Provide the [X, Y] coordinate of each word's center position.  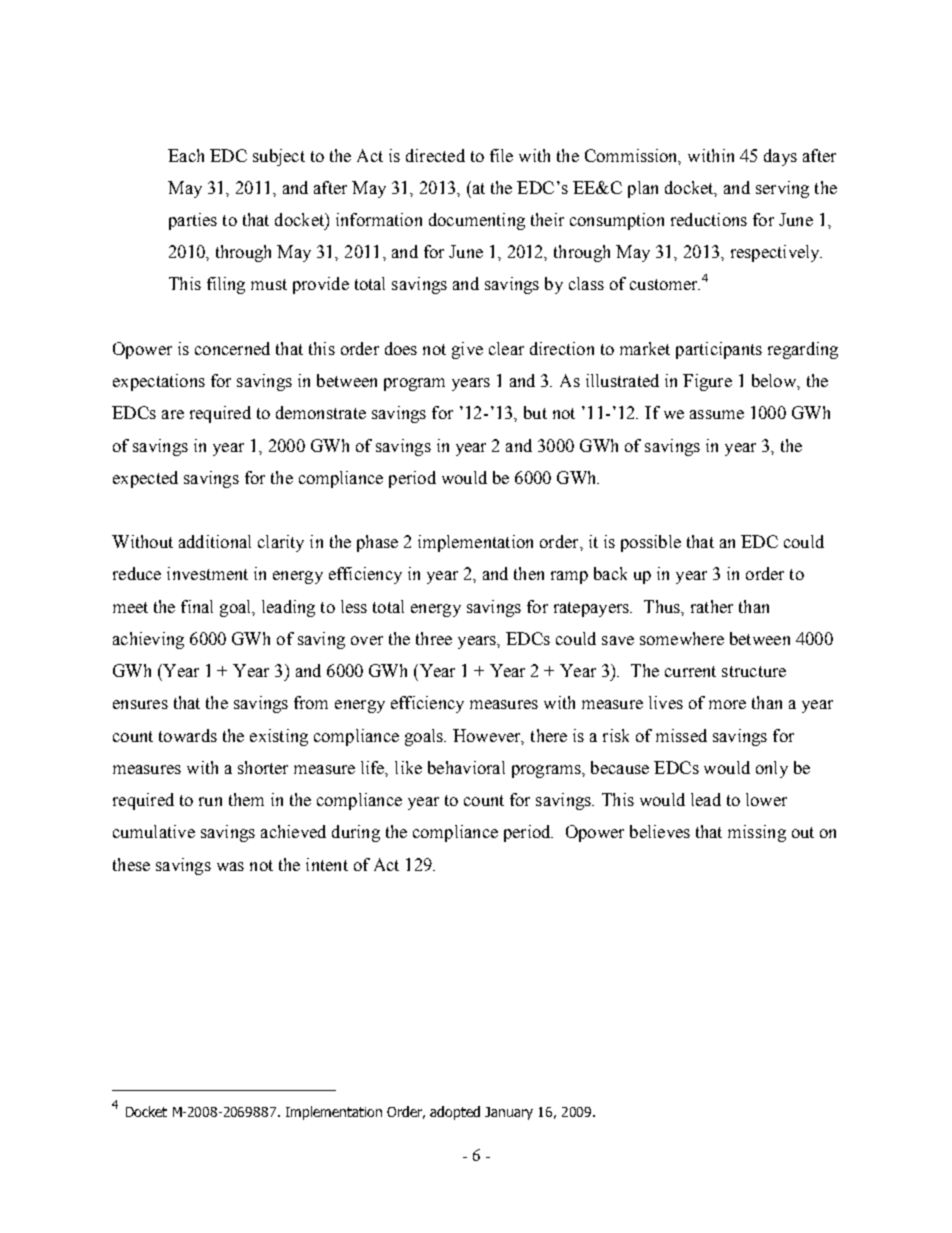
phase [377, 543]
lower [766, 799]
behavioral [466, 767]
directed [435, 155]
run [210, 801]
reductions [709, 219]
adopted [455, 1113]
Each [186, 155]
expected [145, 479]
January [509, 1113]
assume [717, 414]
